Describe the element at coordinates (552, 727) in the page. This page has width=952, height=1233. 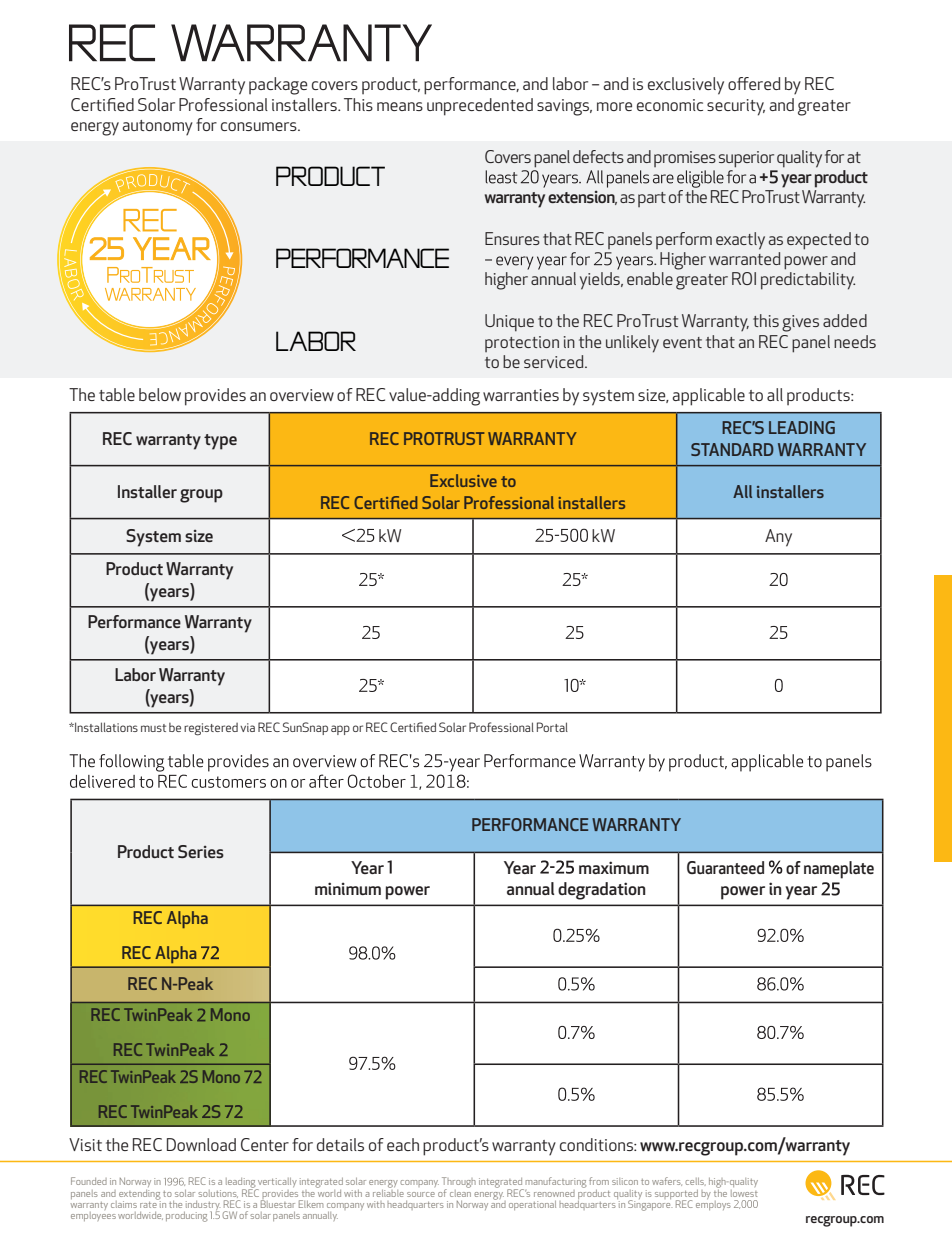
I see `Portal` at that location.
